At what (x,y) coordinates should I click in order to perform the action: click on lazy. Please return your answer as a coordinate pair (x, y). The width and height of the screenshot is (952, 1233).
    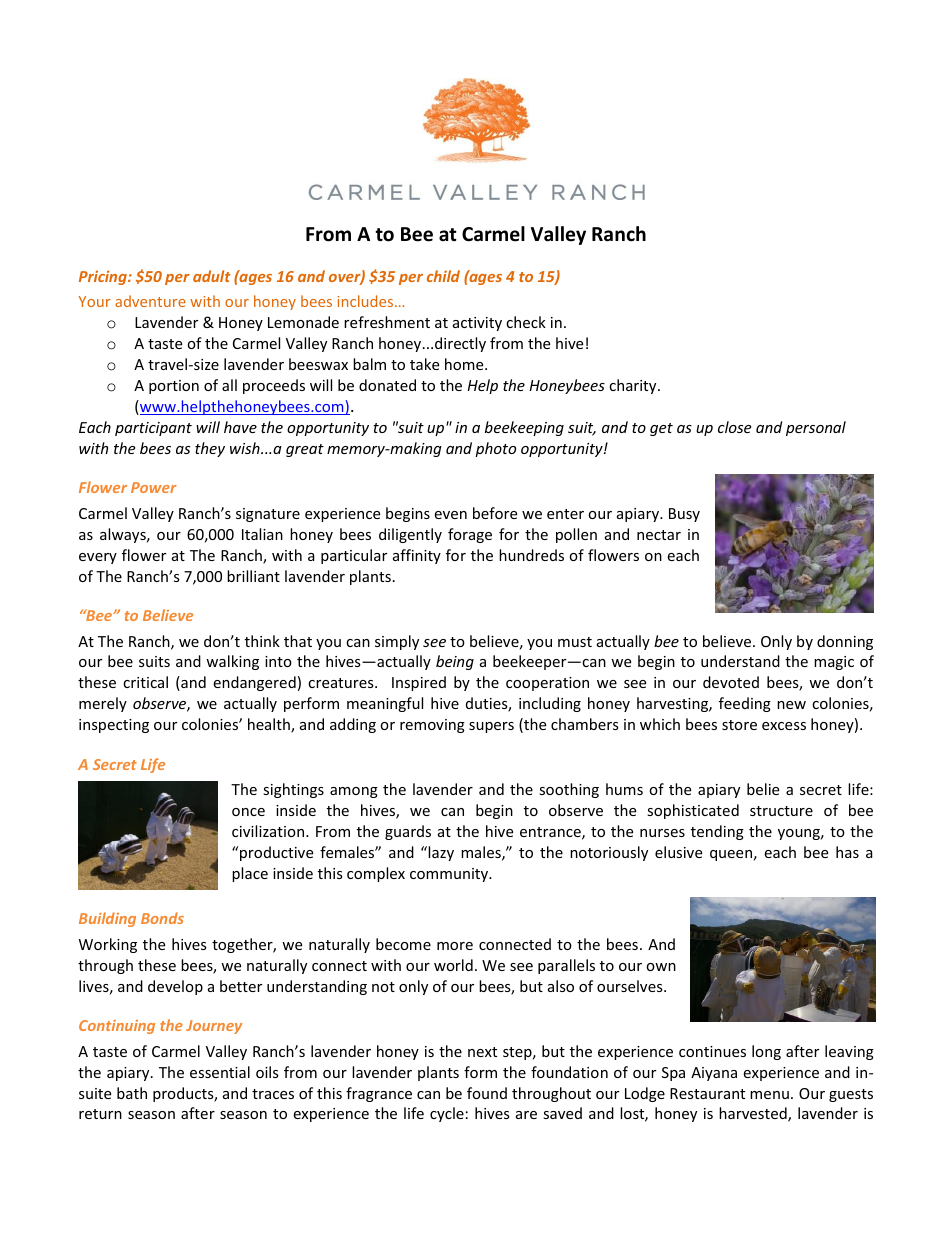
    Looking at the image, I should click on (441, 853).
